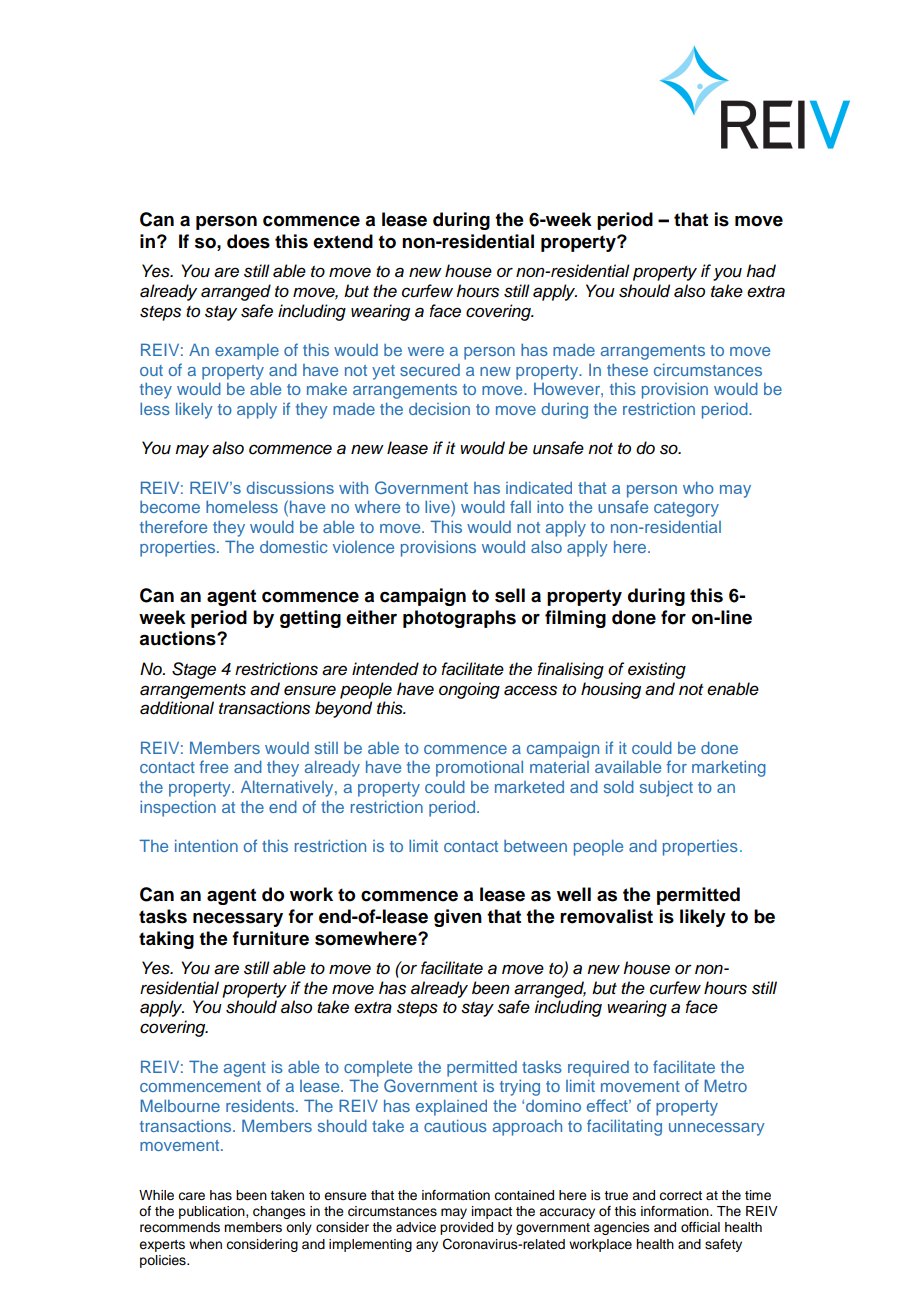 The width and height of the page is (924, 1309). What do you see at coordinates (214, 766) in the page?
I see `free` at bounding box center [214, 766].
